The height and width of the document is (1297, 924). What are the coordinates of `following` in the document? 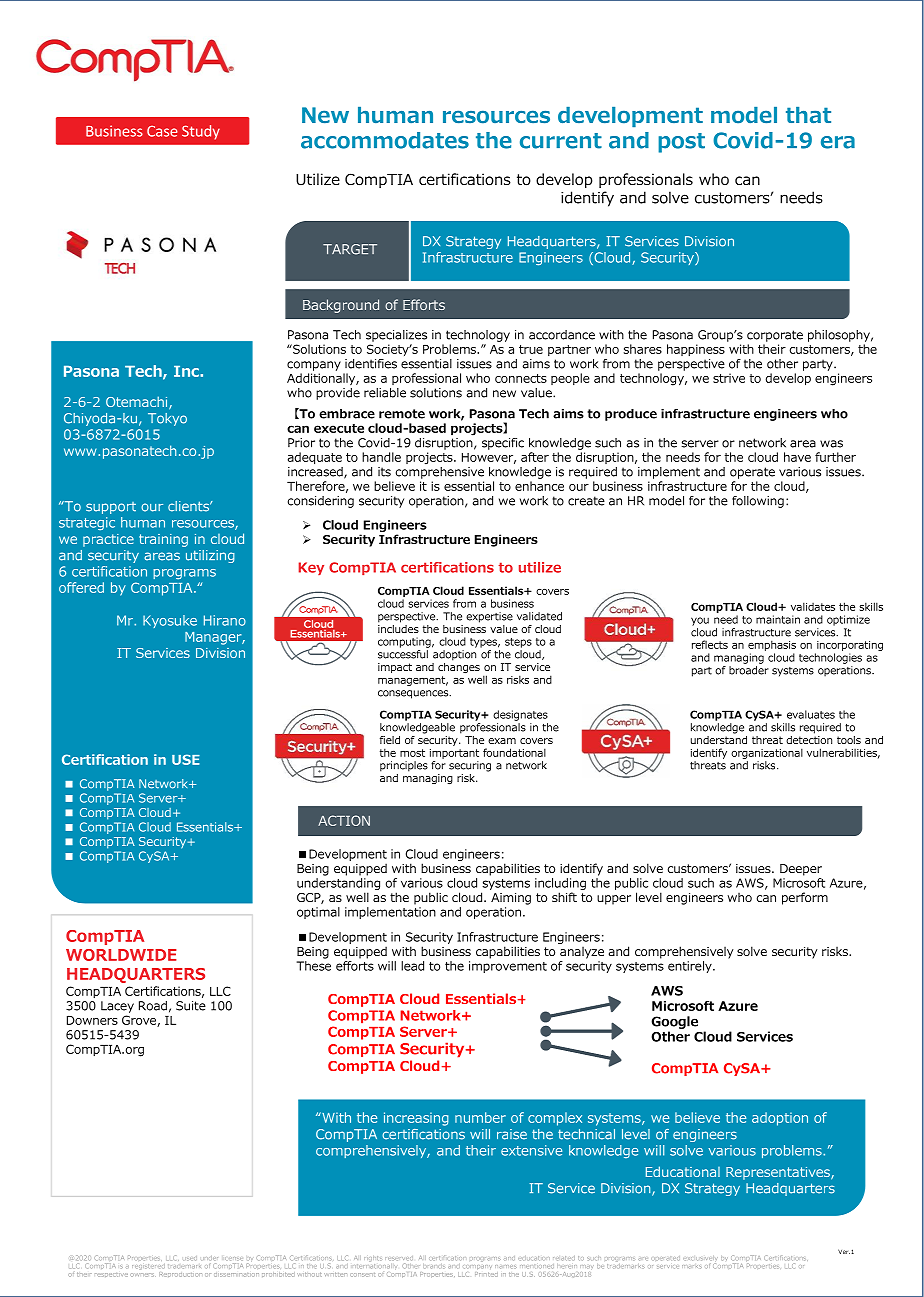 It's located at (758, 502).
